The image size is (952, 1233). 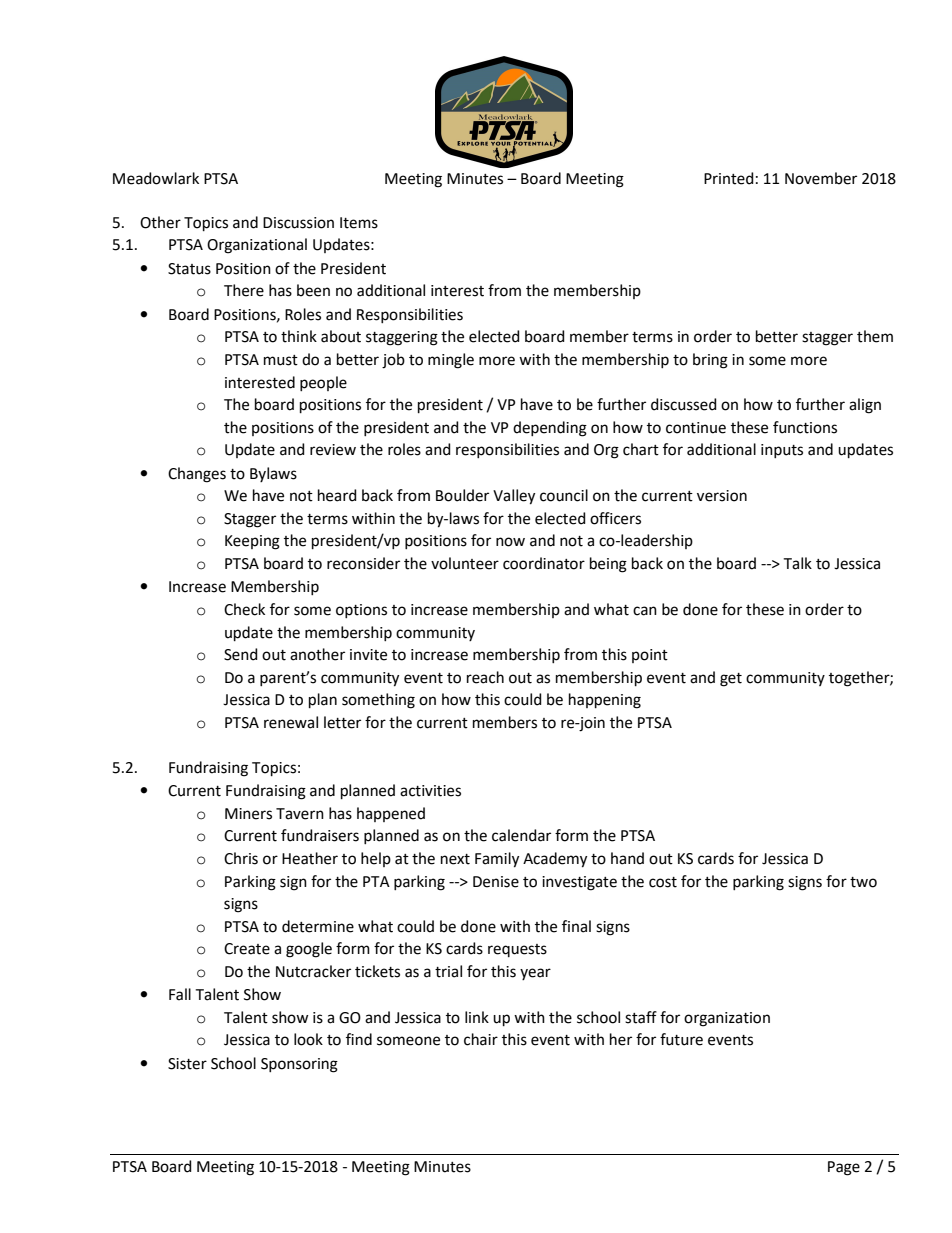 What do you see at coordinates (485, 677) in the page?
I see `reach` at bounding box center [485, 677].
